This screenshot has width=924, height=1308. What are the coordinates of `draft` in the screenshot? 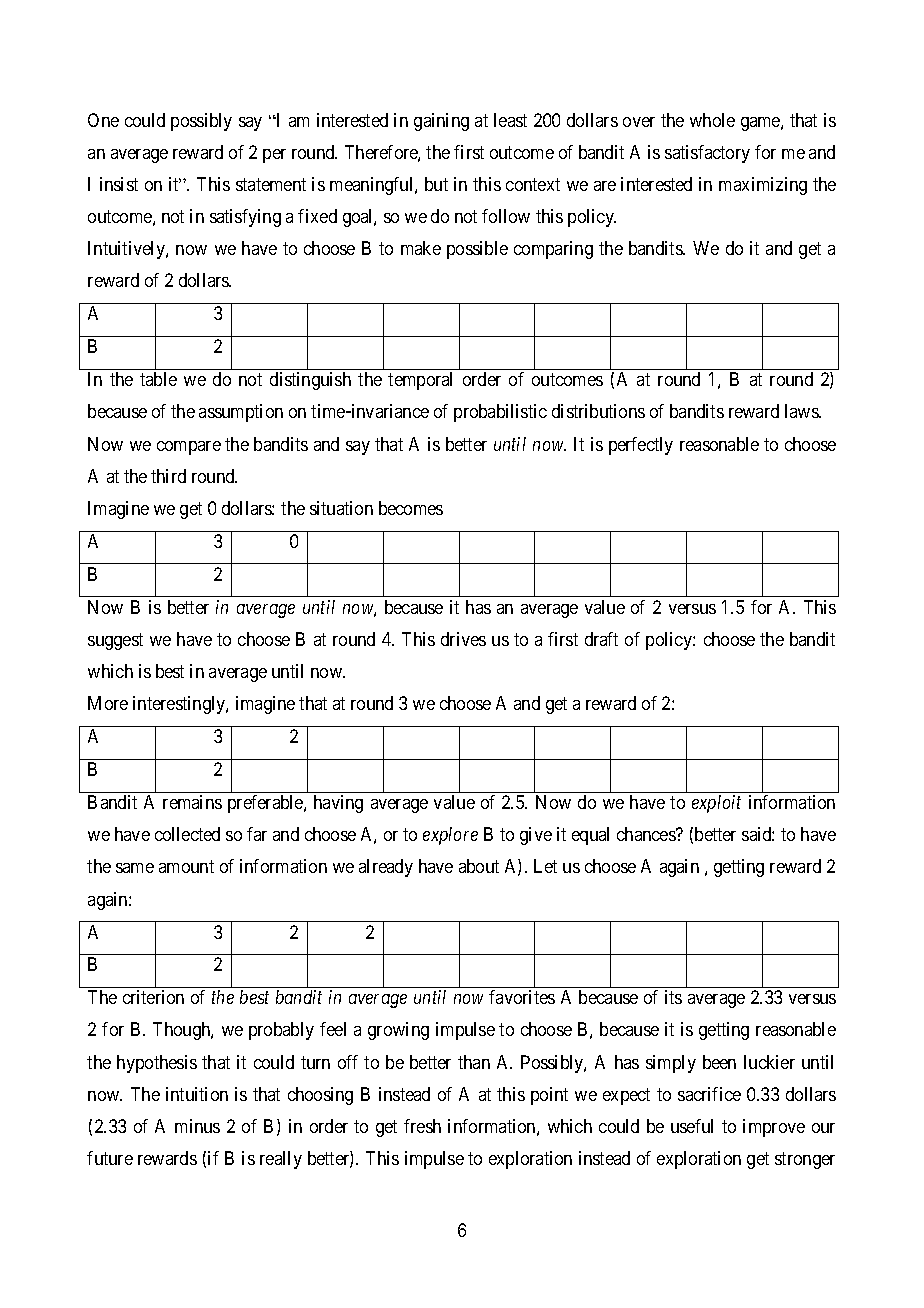 It's located at (601, 639).
